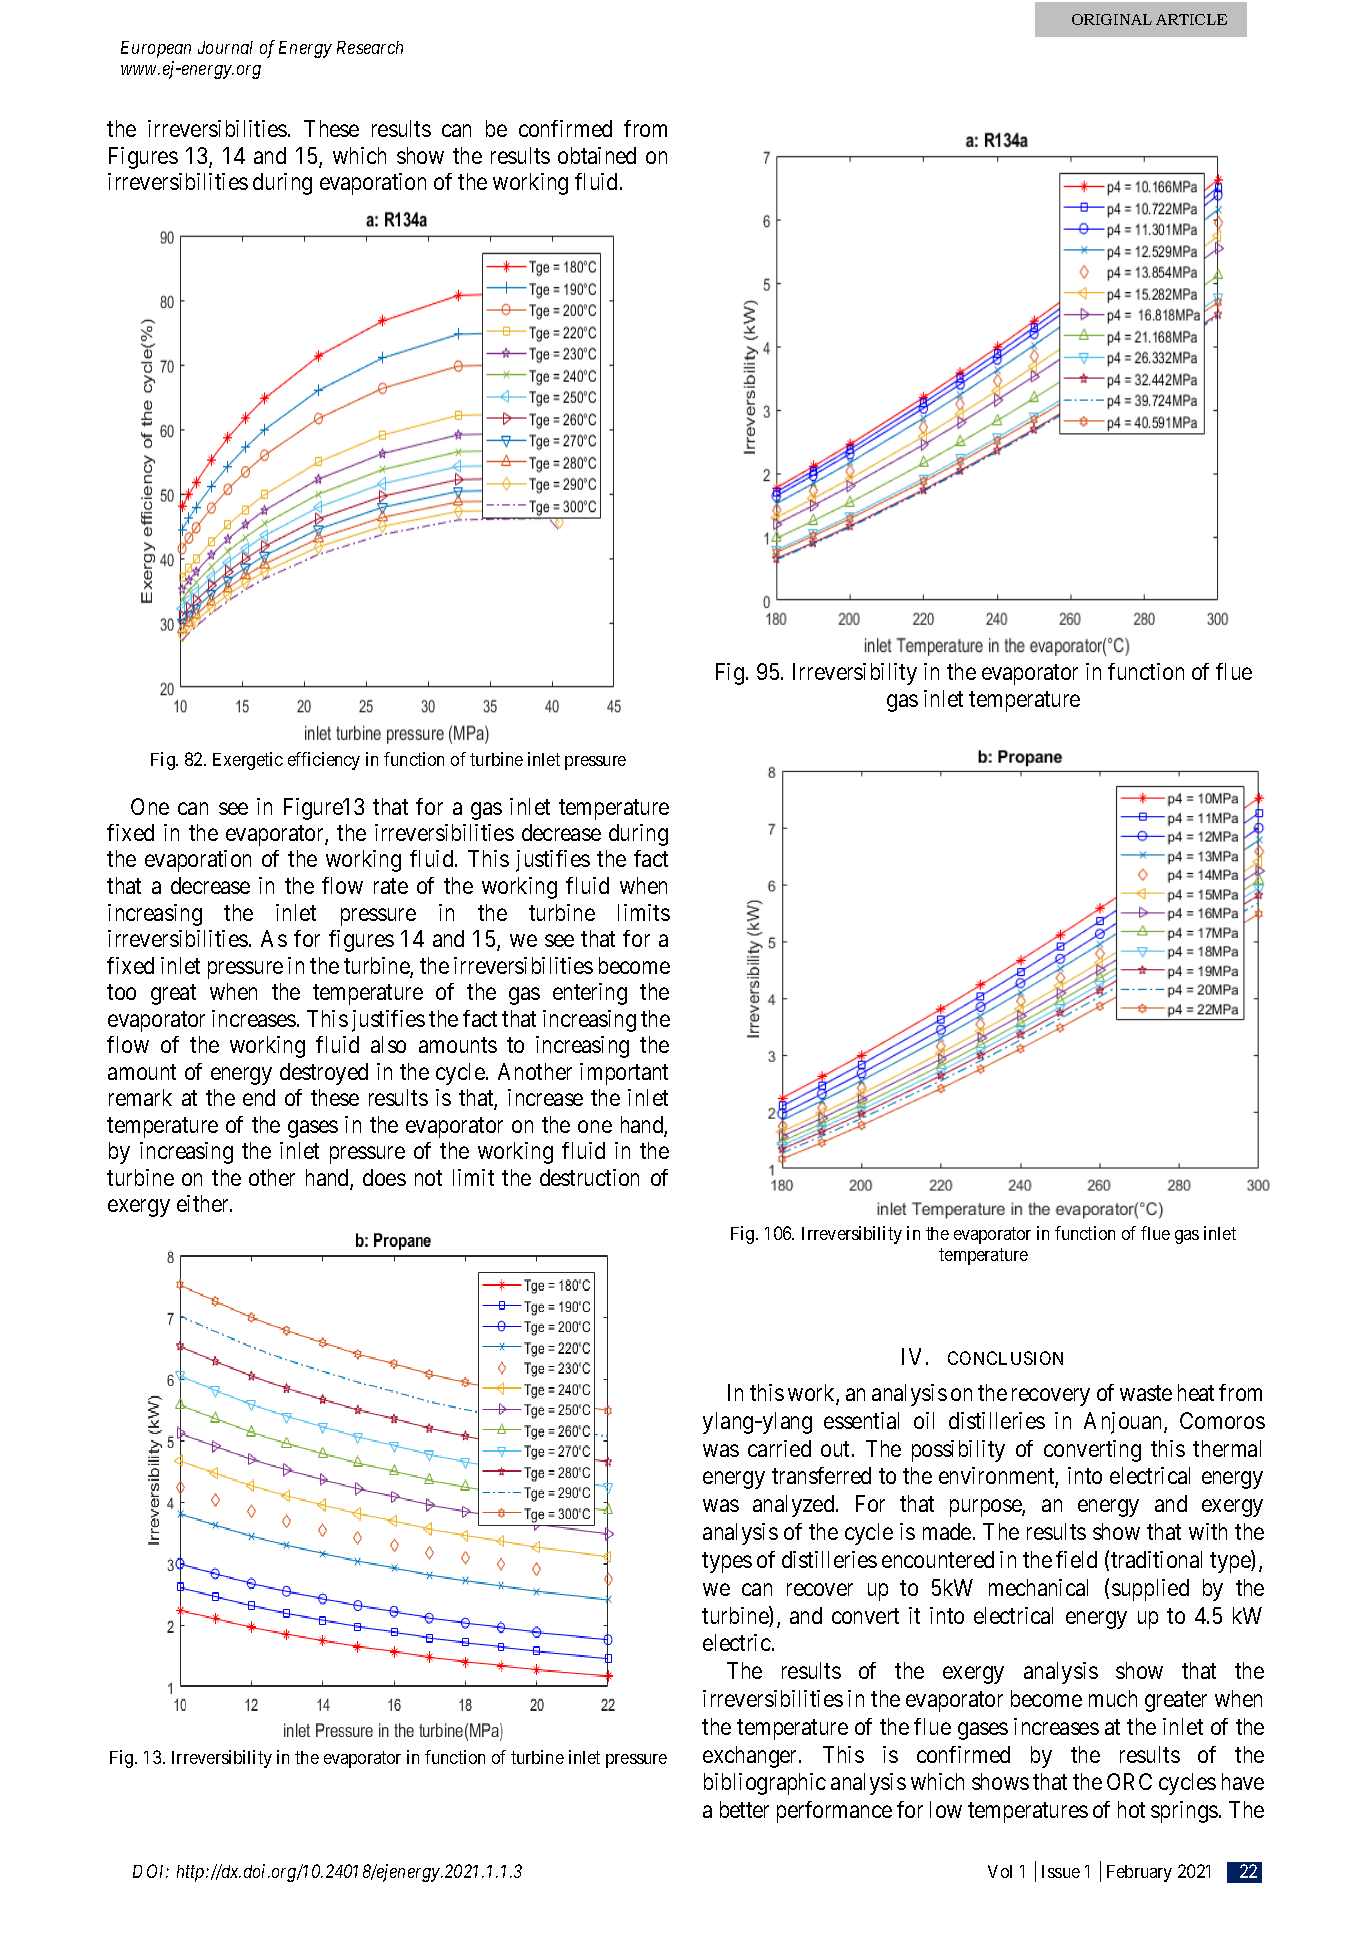  Describe the element at coordinates (1131, 1809) in the page. I see `hot` at that location.
